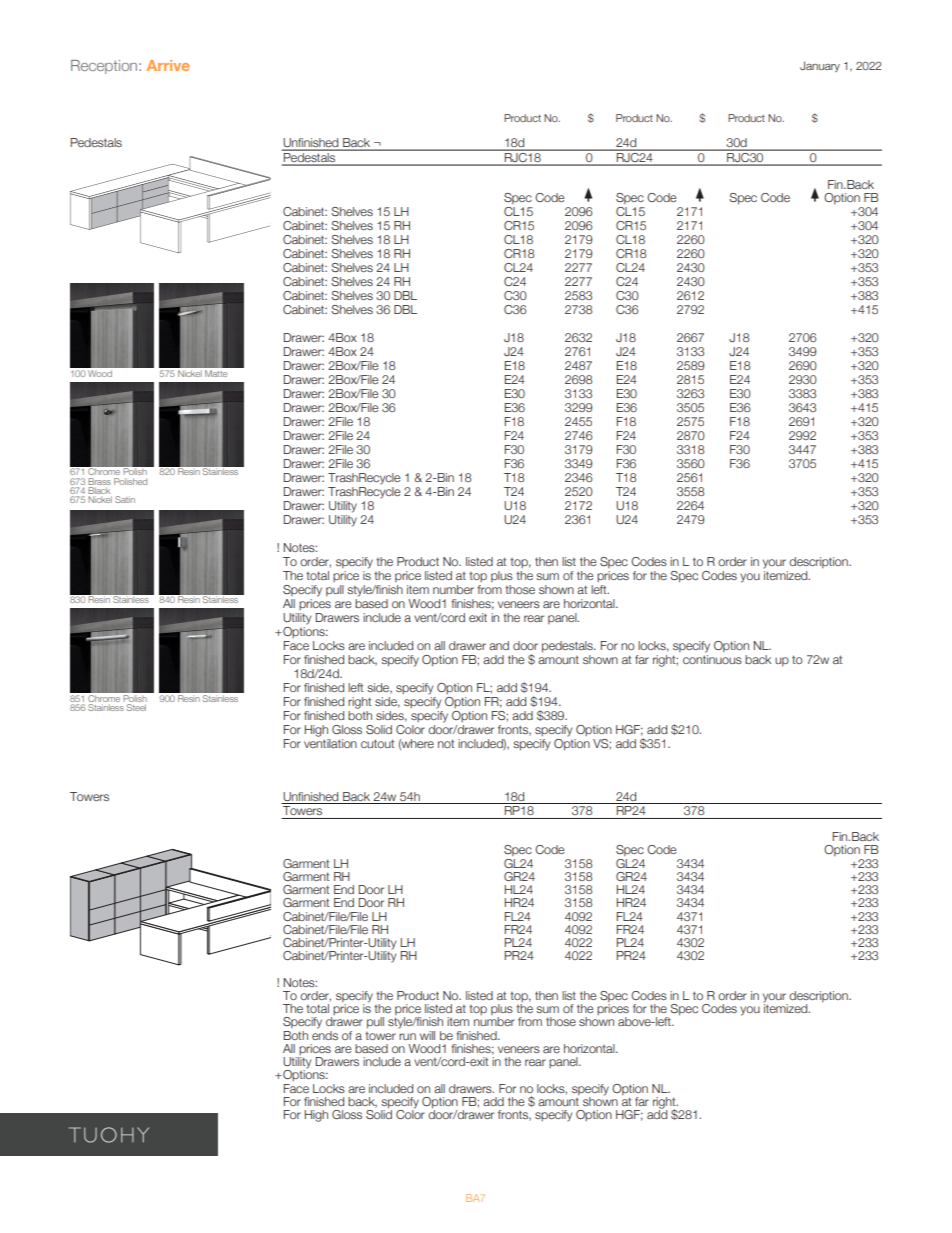  What do you see at coordinates (499, 645) in the screenshot?
I see `and` at bounding box center [499, 645].
